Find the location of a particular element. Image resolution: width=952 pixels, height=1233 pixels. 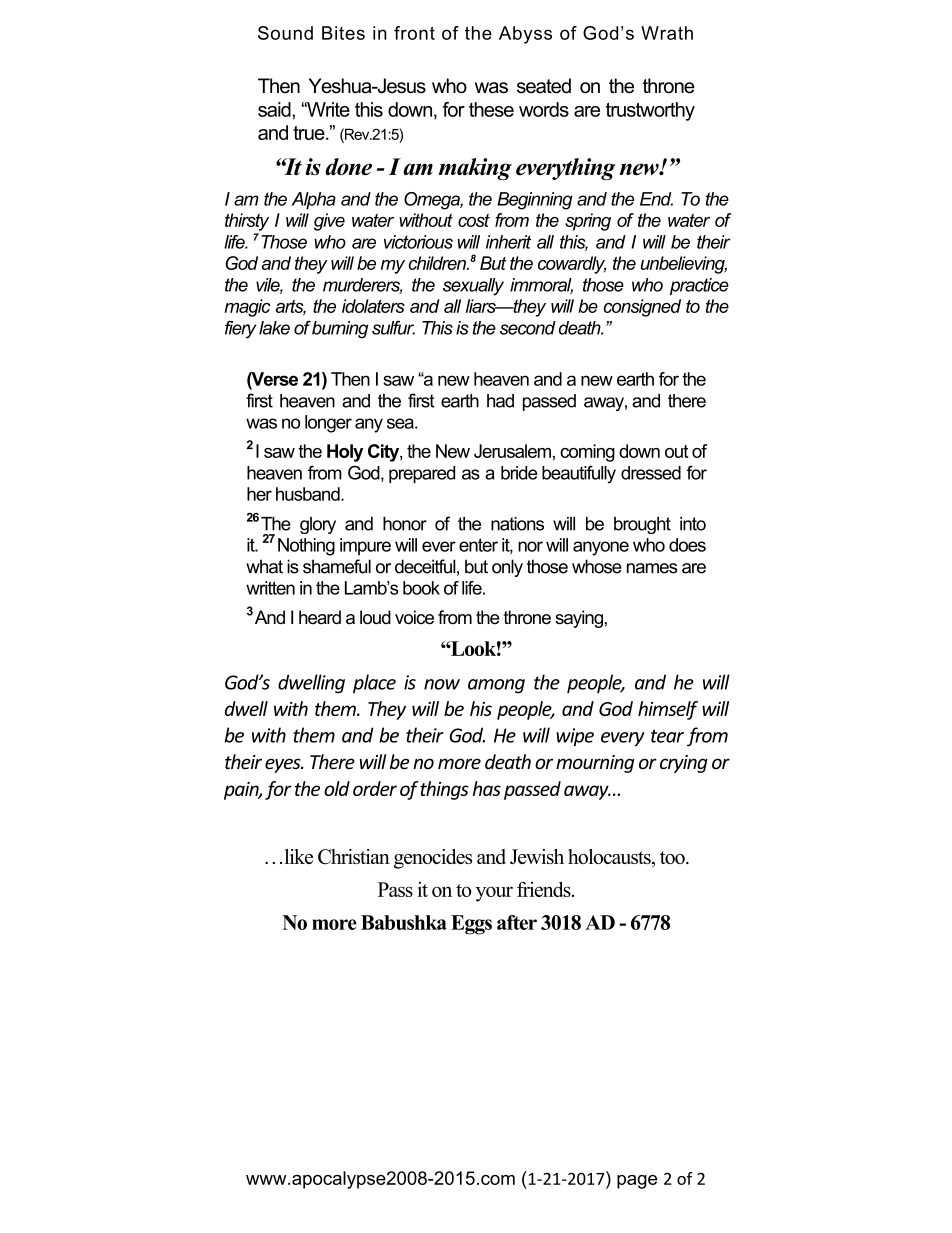

Wrath is located at coordinates (667, 33).
